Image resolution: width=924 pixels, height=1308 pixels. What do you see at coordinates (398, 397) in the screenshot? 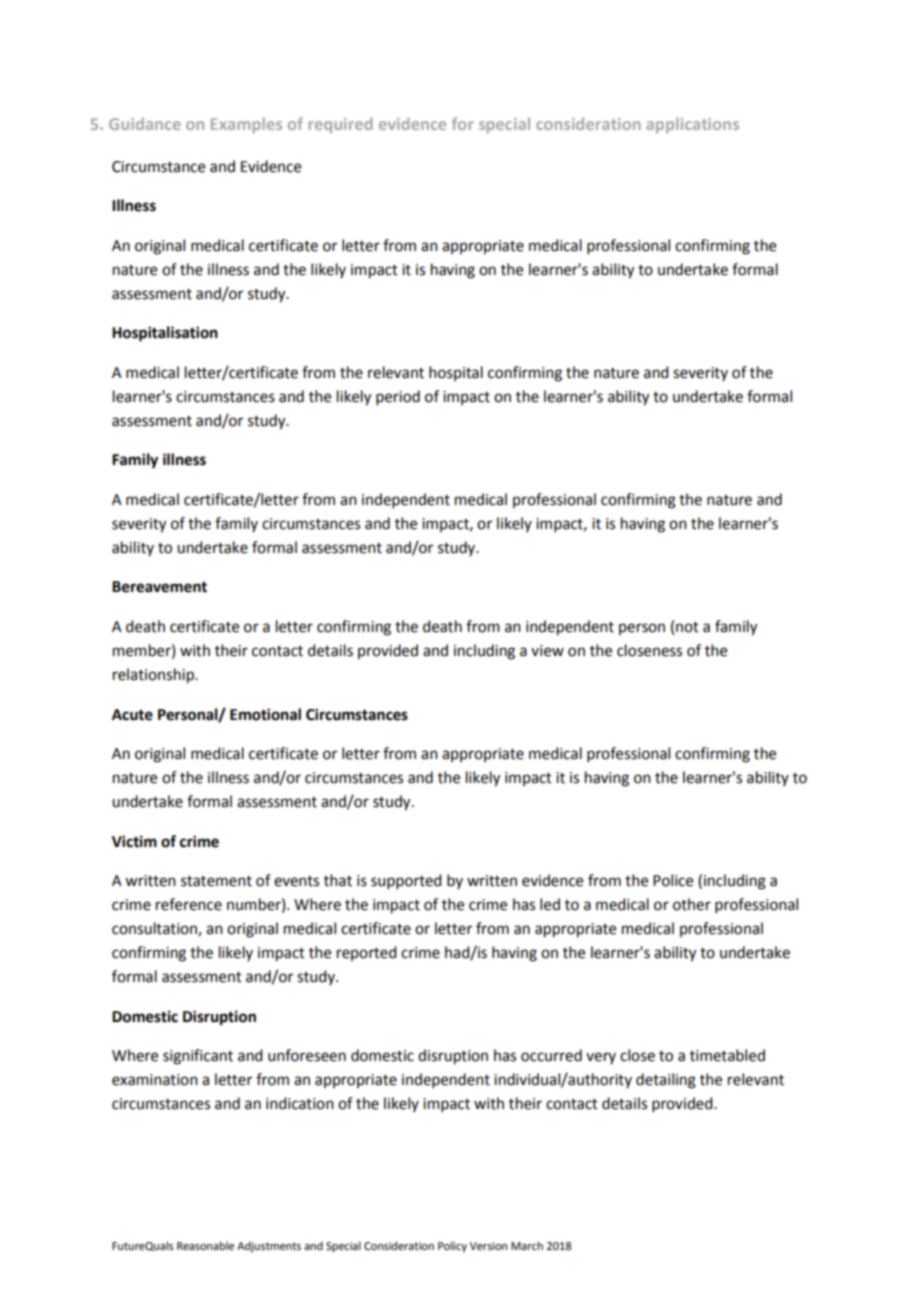
I see `period` at bounding box center [398, 397].
